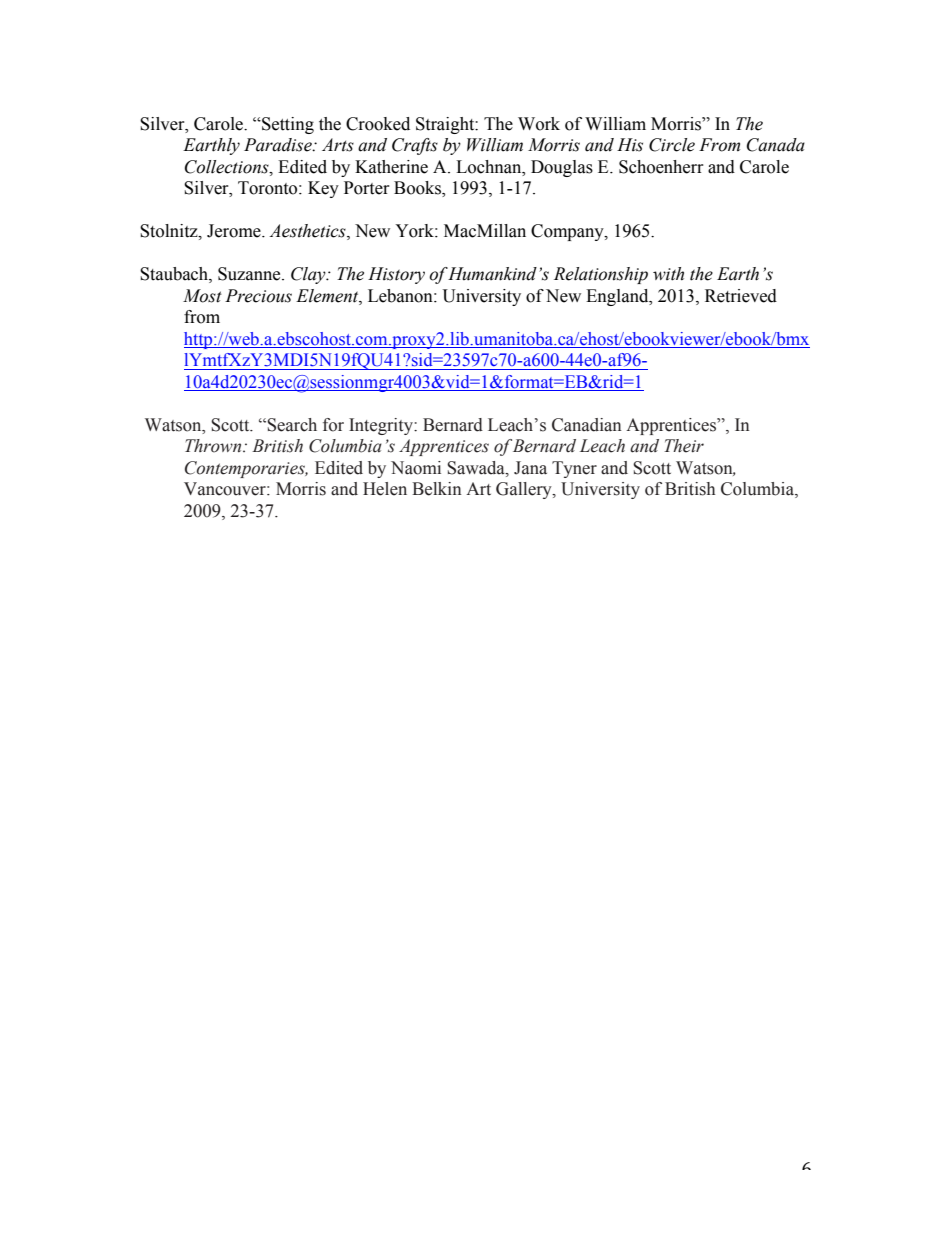 Image resolution: width=952 pixels, height=1233 pixels. I want to click on Circle, so click(672, 145).
